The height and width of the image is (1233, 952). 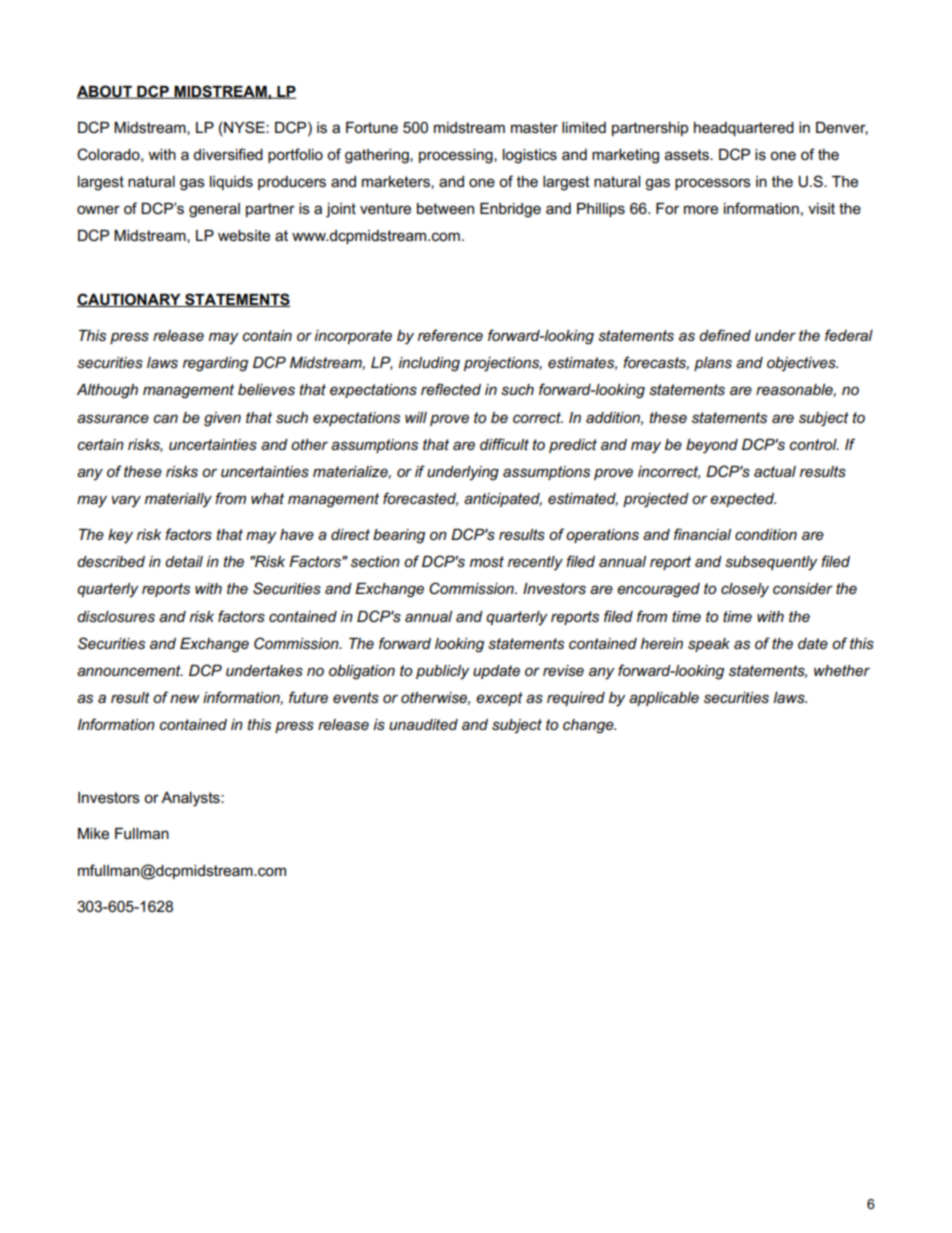 What do you see at coordinates (184, 561) in the image?
I see `detail` at bounding box center [184, 561].
